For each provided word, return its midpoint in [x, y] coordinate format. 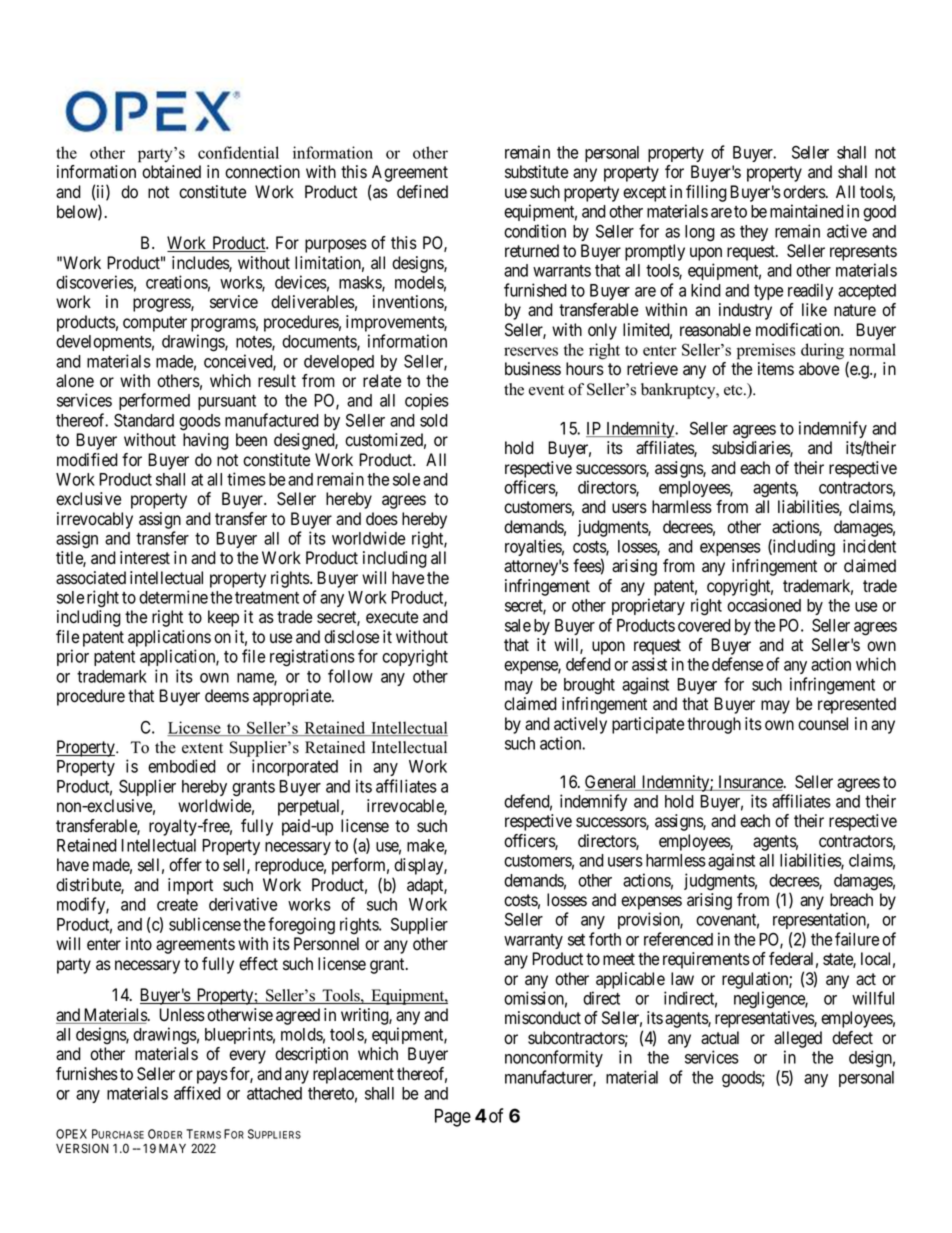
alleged [798, 1039]
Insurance [750, 783]
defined [422, 192]
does [382, 519]
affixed [197, 1093]
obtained [171, 172]
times [246, 479]
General [612, 783]
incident [869, 546]
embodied [182, 766]
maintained [807, 211]
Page [453, 1118]
